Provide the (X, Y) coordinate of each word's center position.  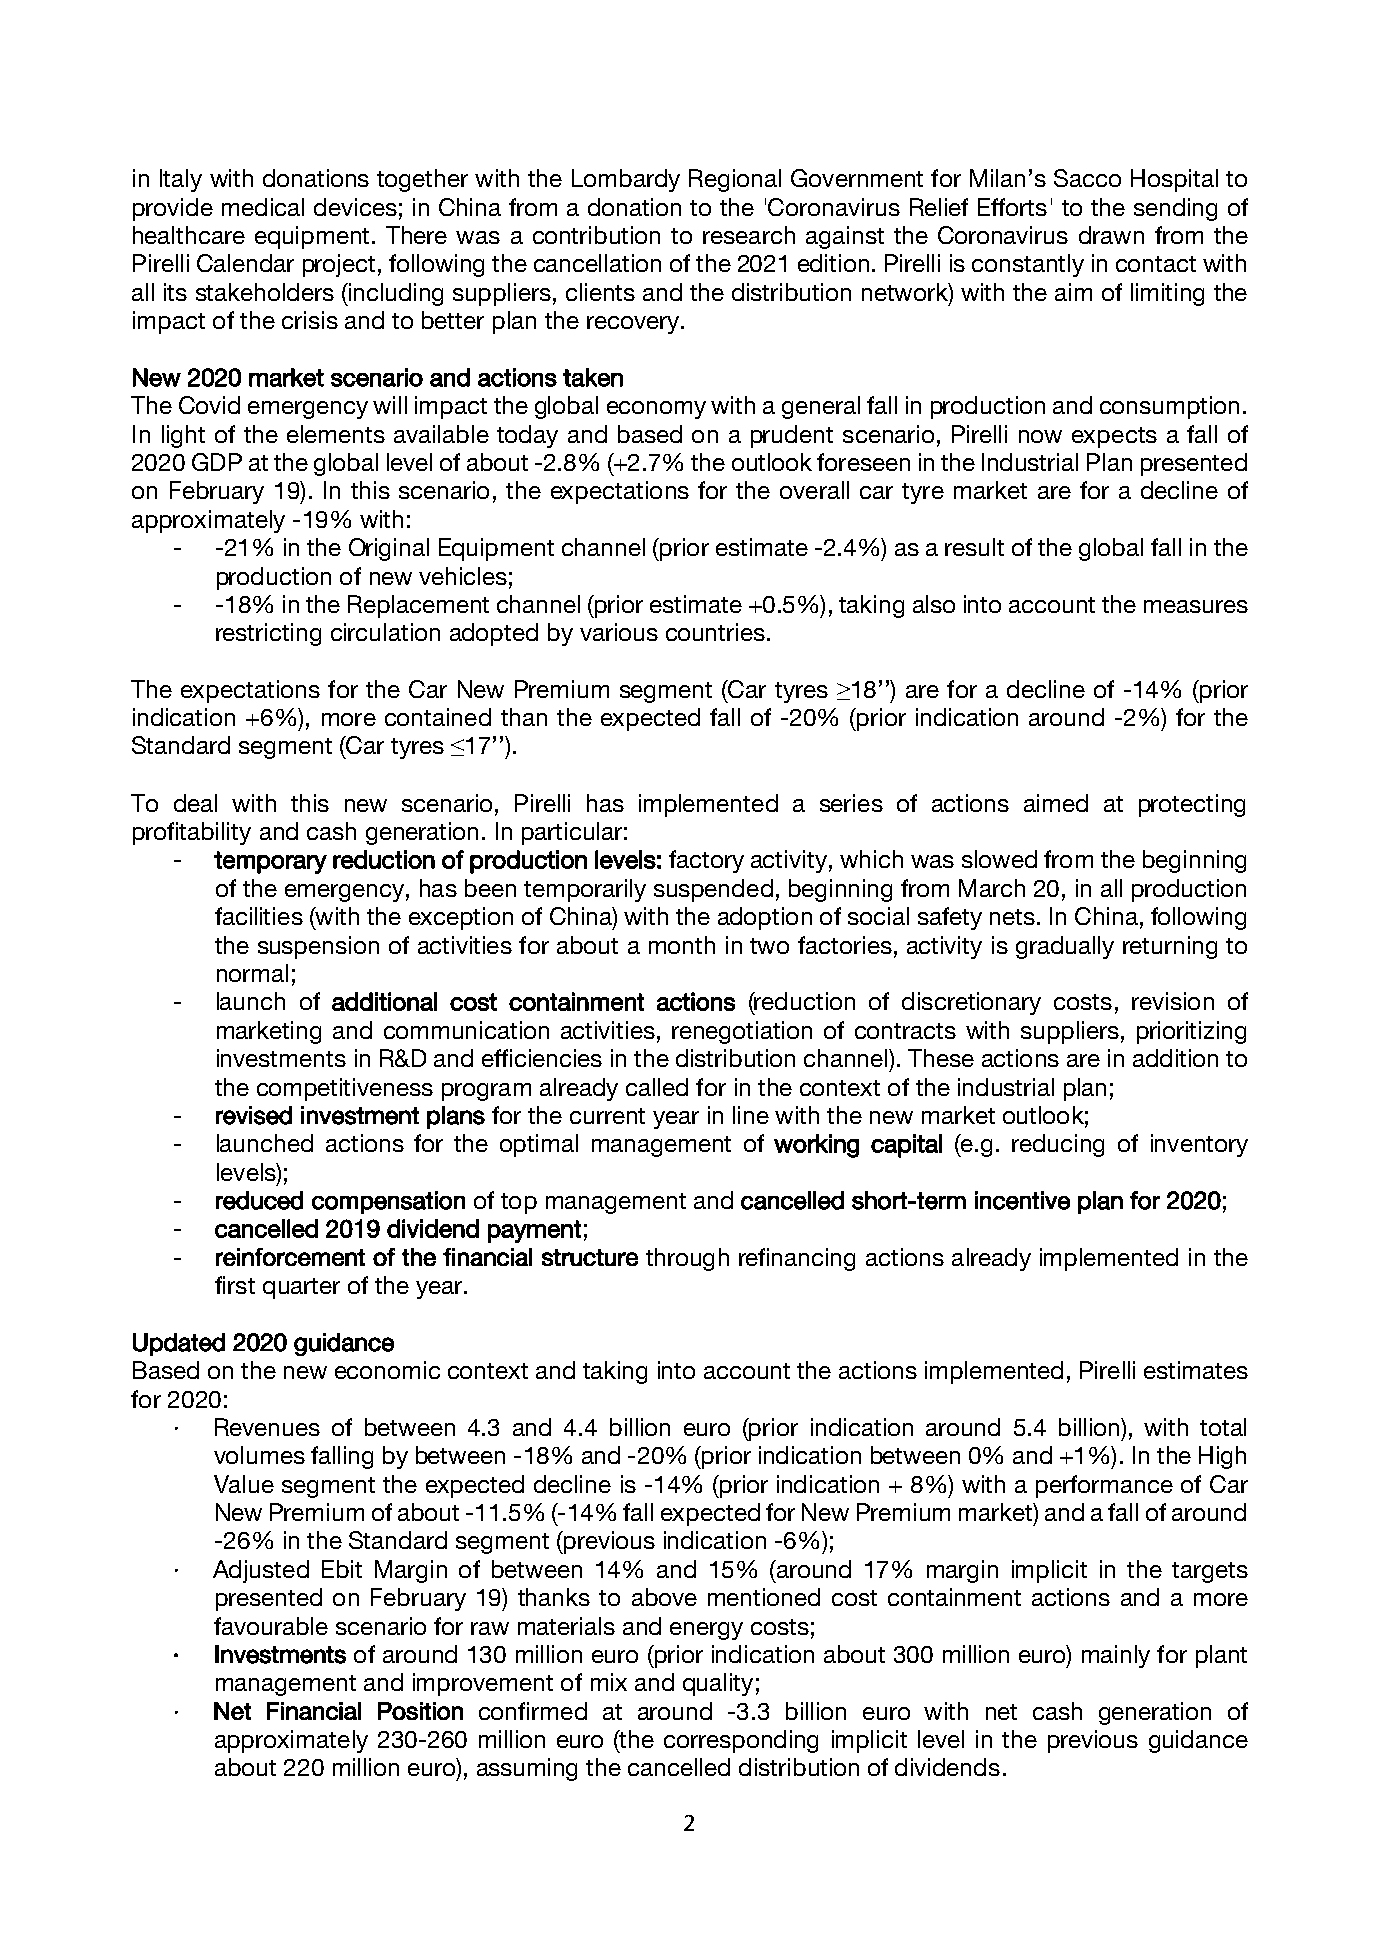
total (1223, 1427)
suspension (318, 947)
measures (1196, 606)
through (687, 1259)
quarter (301, 1288)
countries (715, 632)
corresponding (741, 1741)
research (749, 235)
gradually (1065, 947)
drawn (1111, 235)
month (682, 945)
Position (420, 1711)
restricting (268, 634)
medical (263, 207)
